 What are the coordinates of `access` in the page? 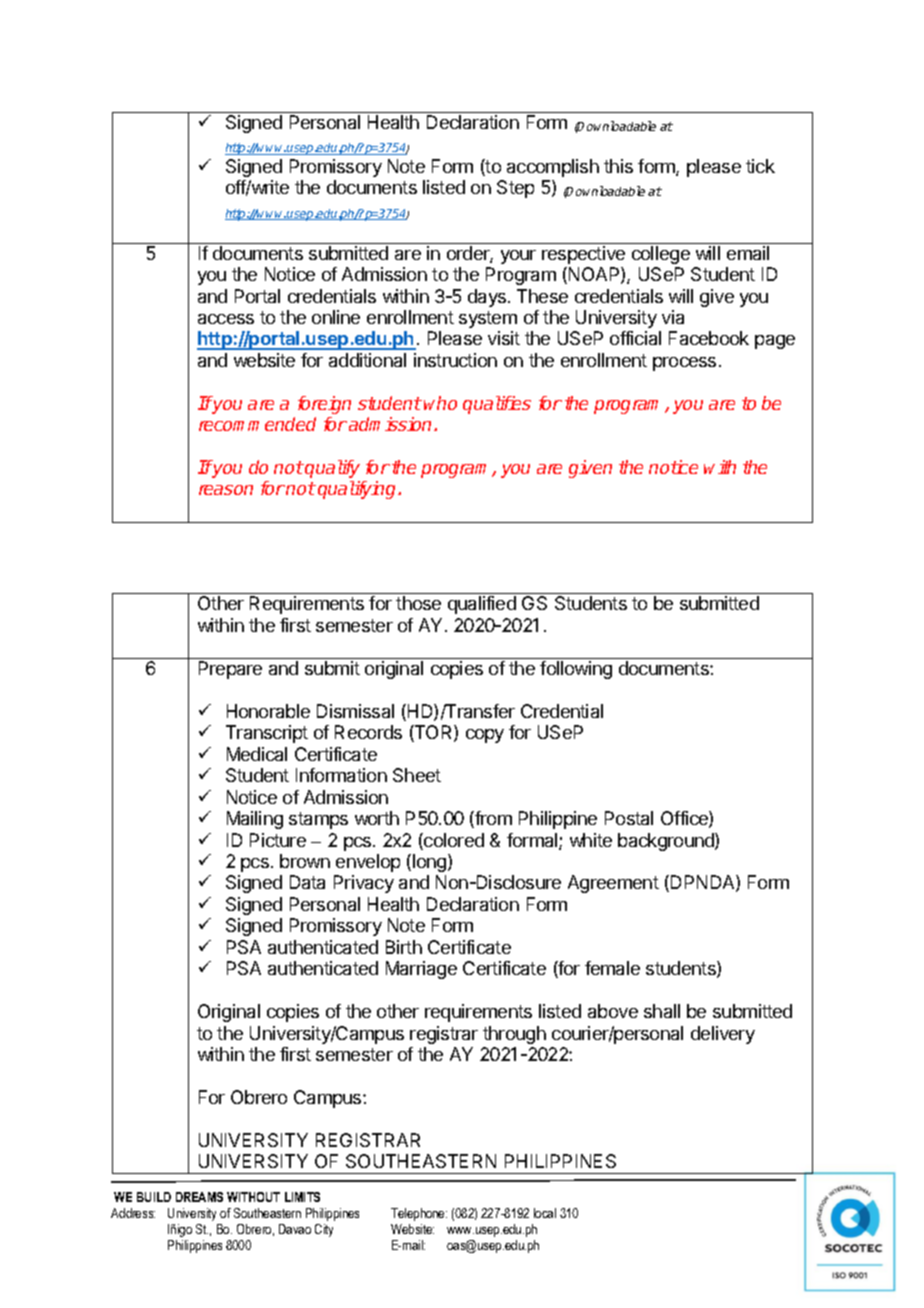 It's located at (226, 319).
